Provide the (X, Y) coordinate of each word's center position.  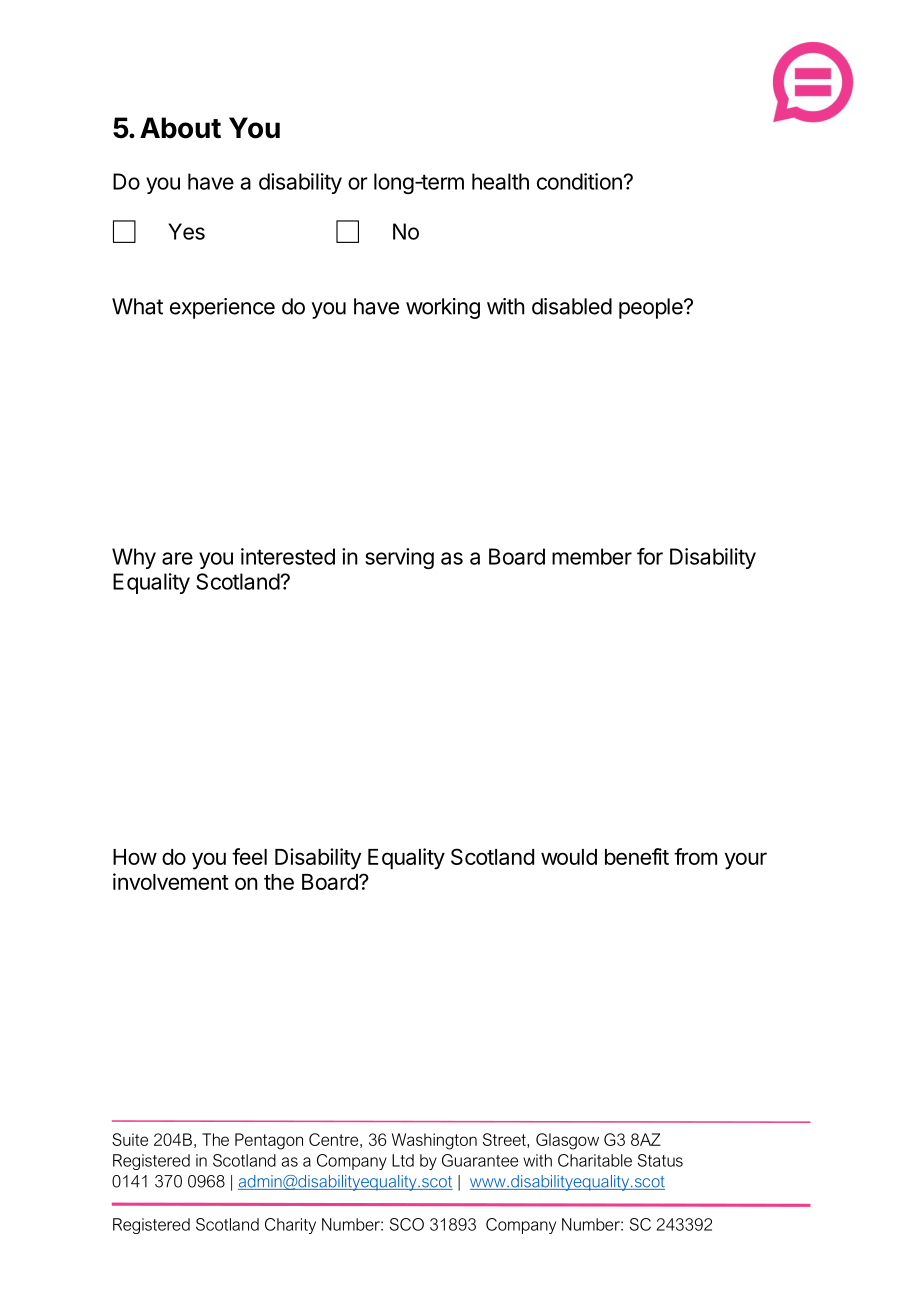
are (177, 558)
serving (399, 558)
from (695, 856)
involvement (171, 881)
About (180, 128)
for (650, 556)
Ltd (403, 1160)
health (500, 181)
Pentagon (269, 1141)
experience (222, 308)
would (569, 857)
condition (579, 181)
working (443, 308)
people (652, 308)
